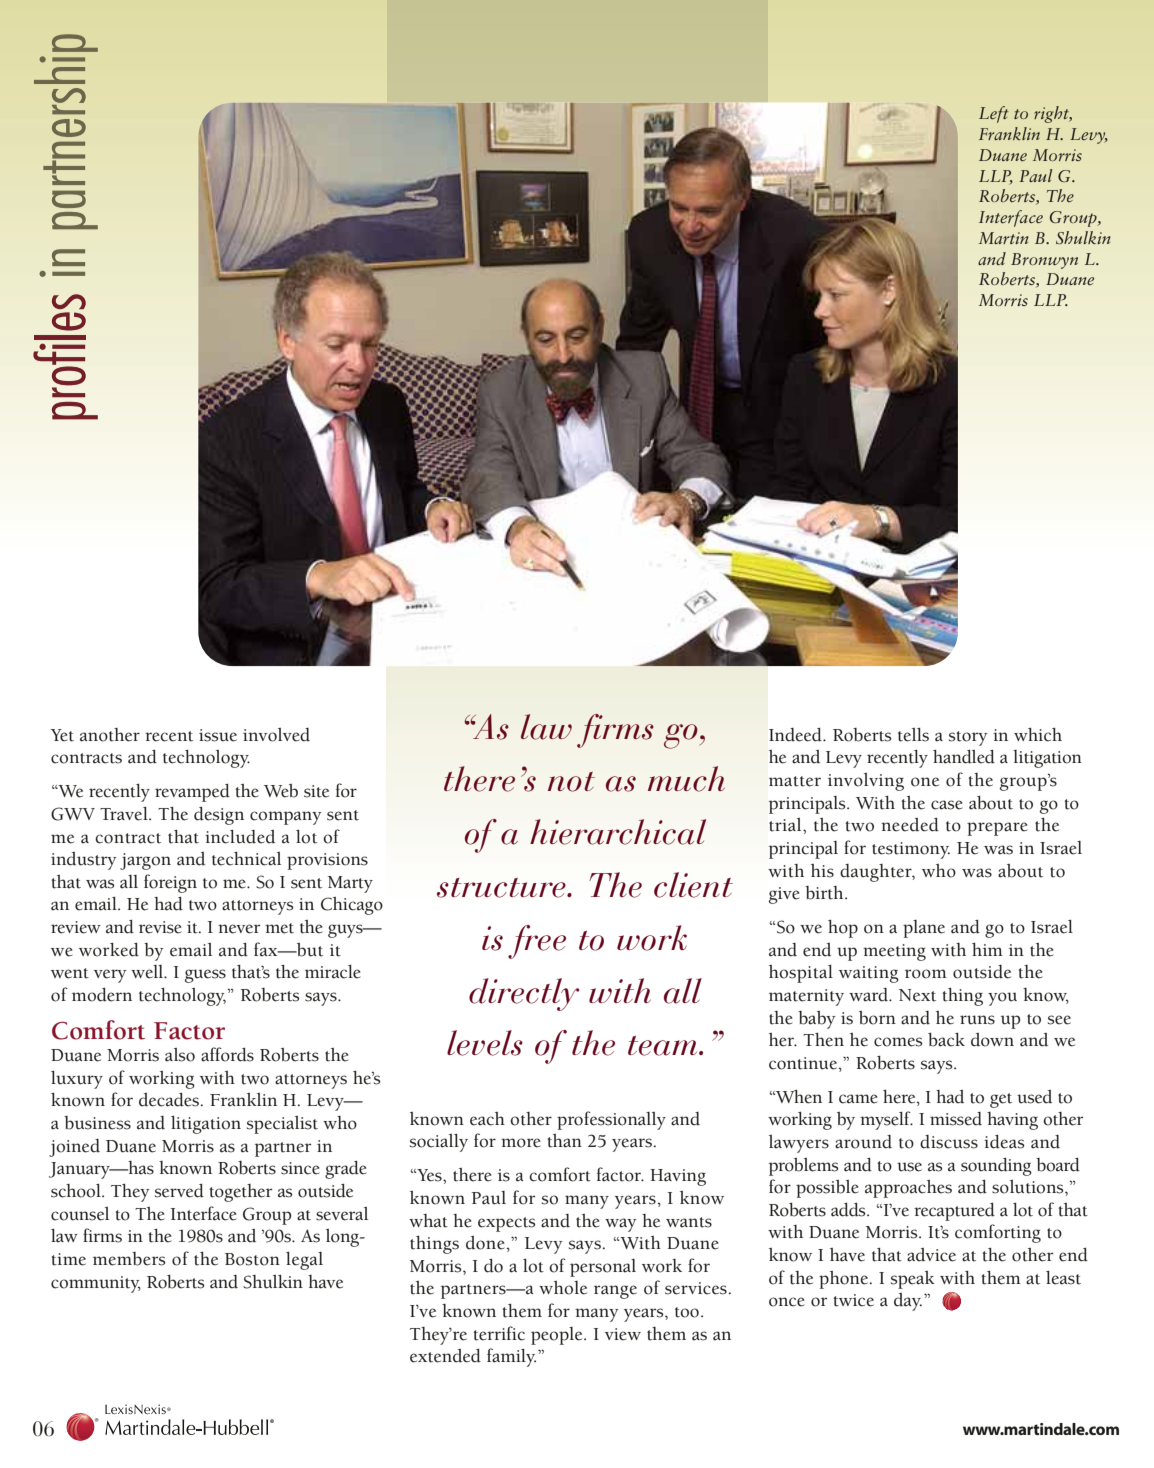 The height and width of the screenshot is (1468, 1154). What do you see at coordinates (218, 735) in the screenshot?
I see `issue` at bounding box center [218, 735].
